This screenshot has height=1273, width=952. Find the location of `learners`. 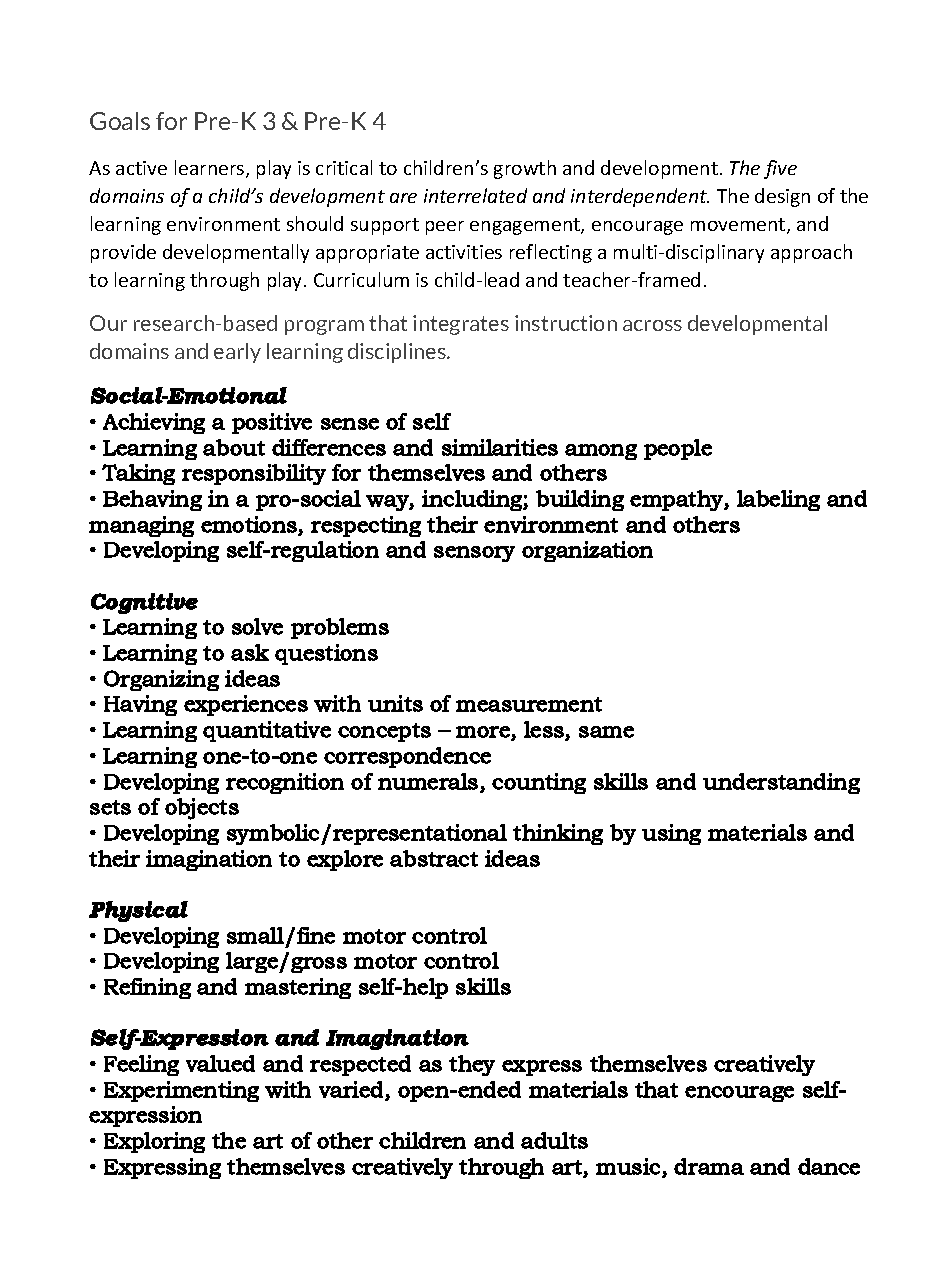

learners is located at coordinates (211, 169).
